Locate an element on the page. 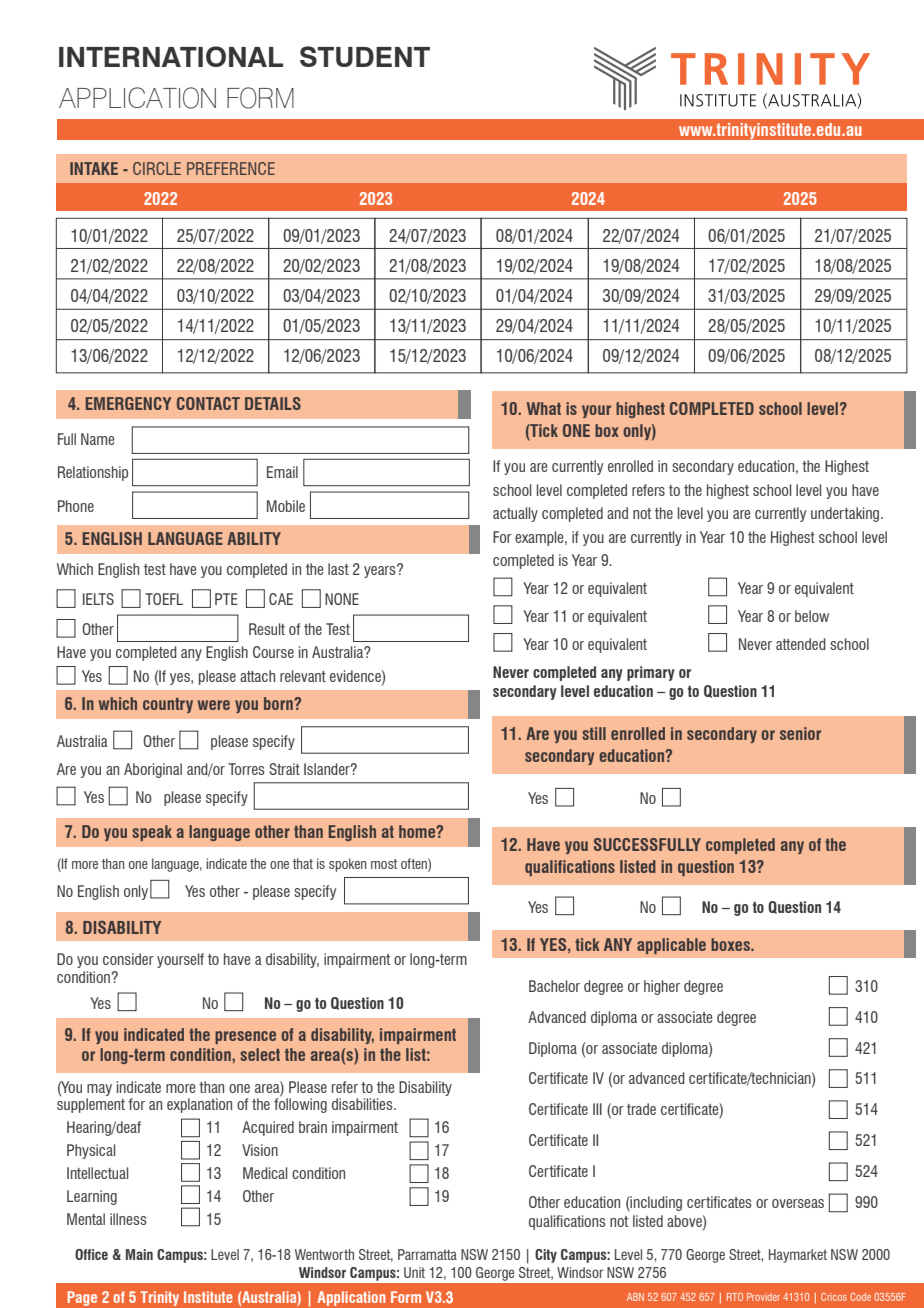 This page has height=1308, width=924. What is located at coordinates (544, 408).
